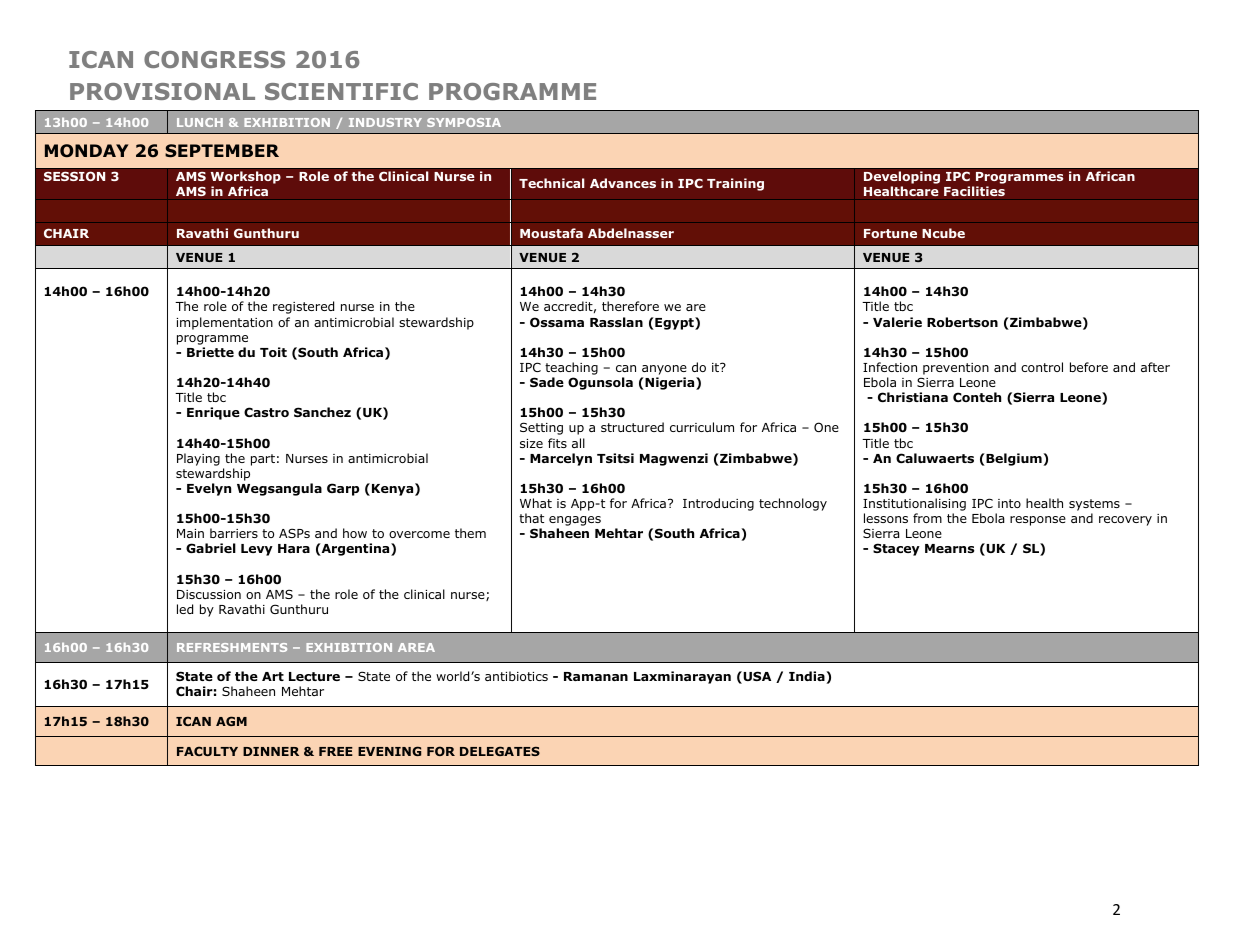 The image size is (1233, 952). Describe the element at coordinates (464, 122) in the image. I see `SYMPOSIA` at that location.
